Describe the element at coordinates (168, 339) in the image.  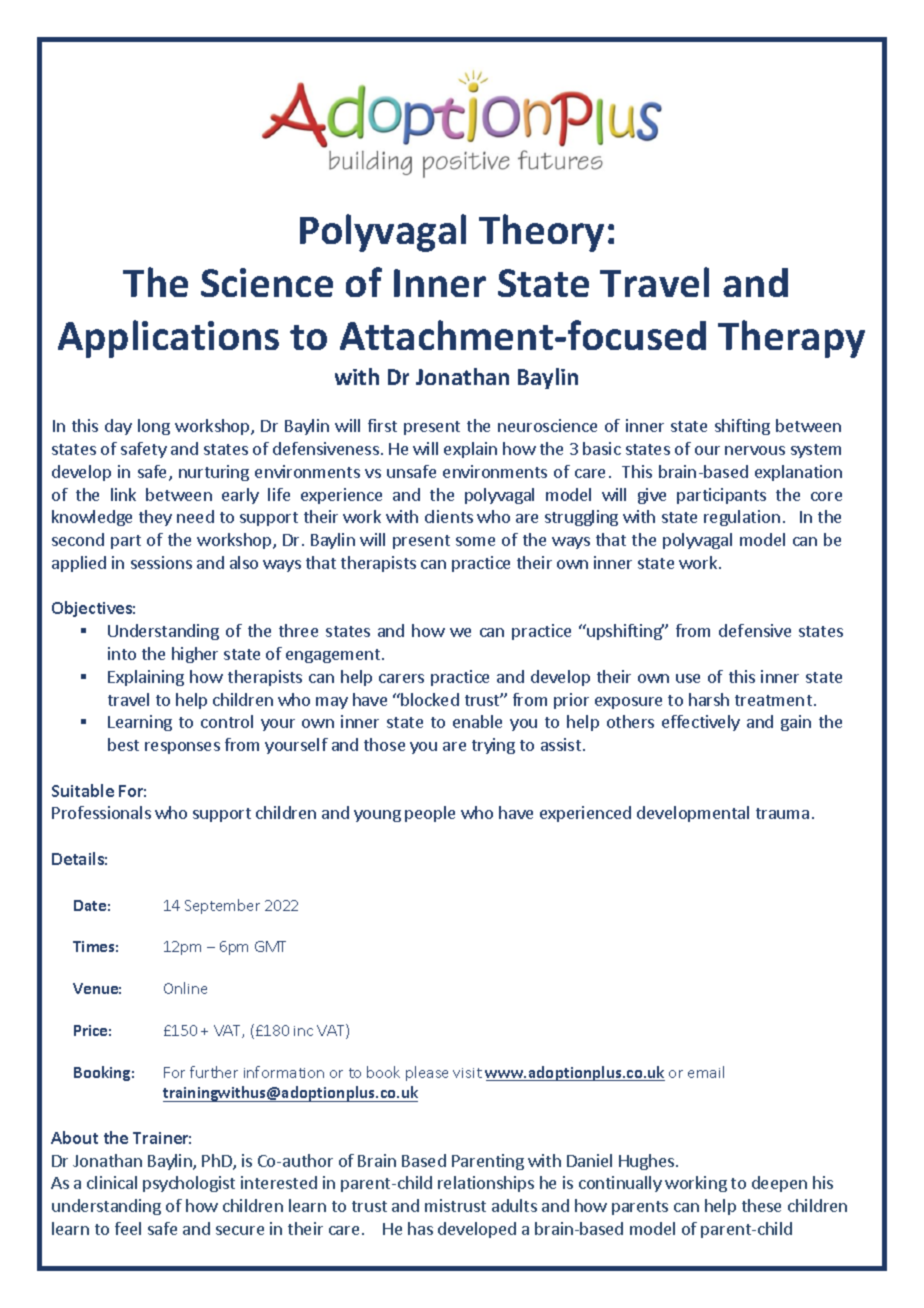
I see `Applications` at that location.
